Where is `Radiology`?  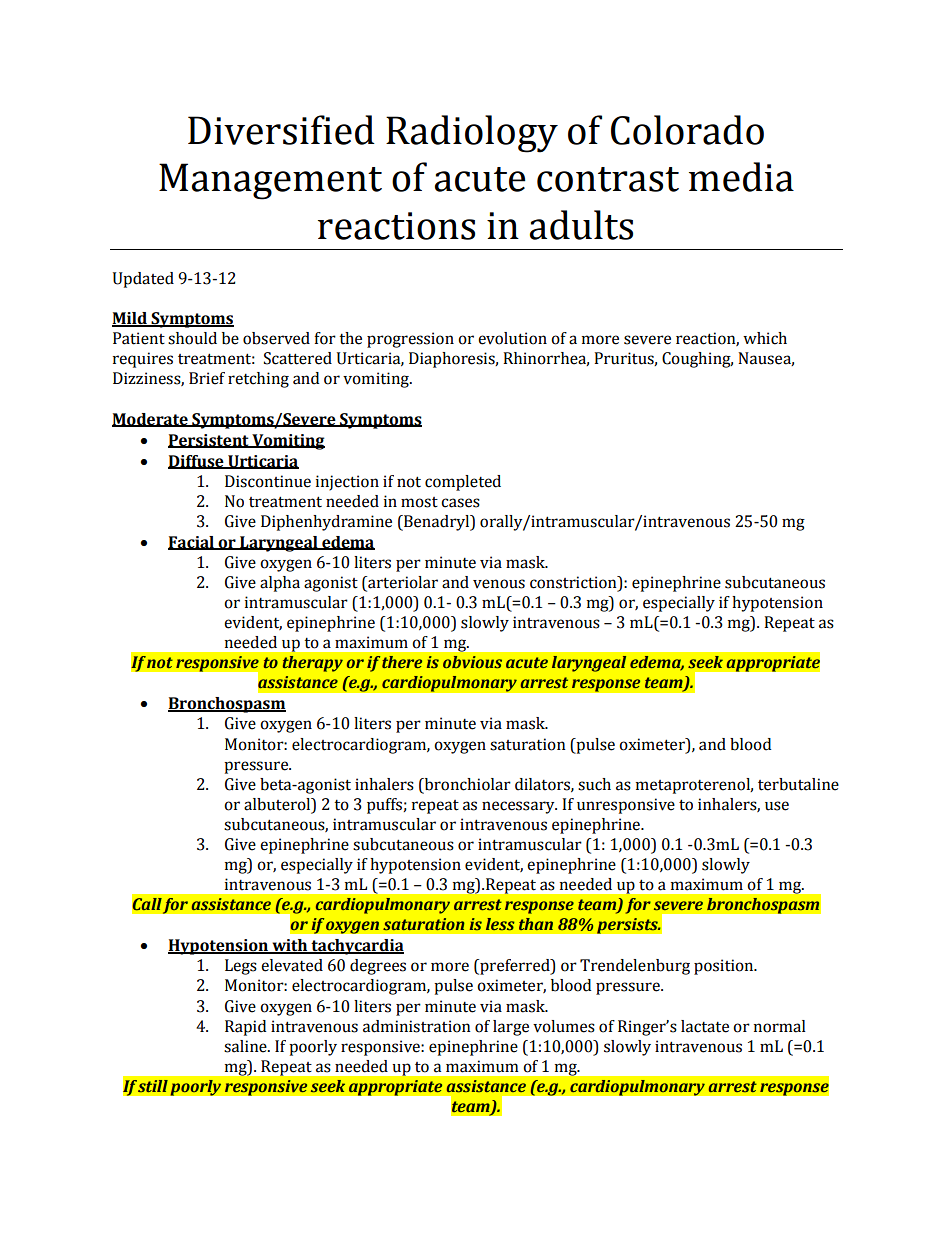 Radiology is located at coordinates (472, 134).
